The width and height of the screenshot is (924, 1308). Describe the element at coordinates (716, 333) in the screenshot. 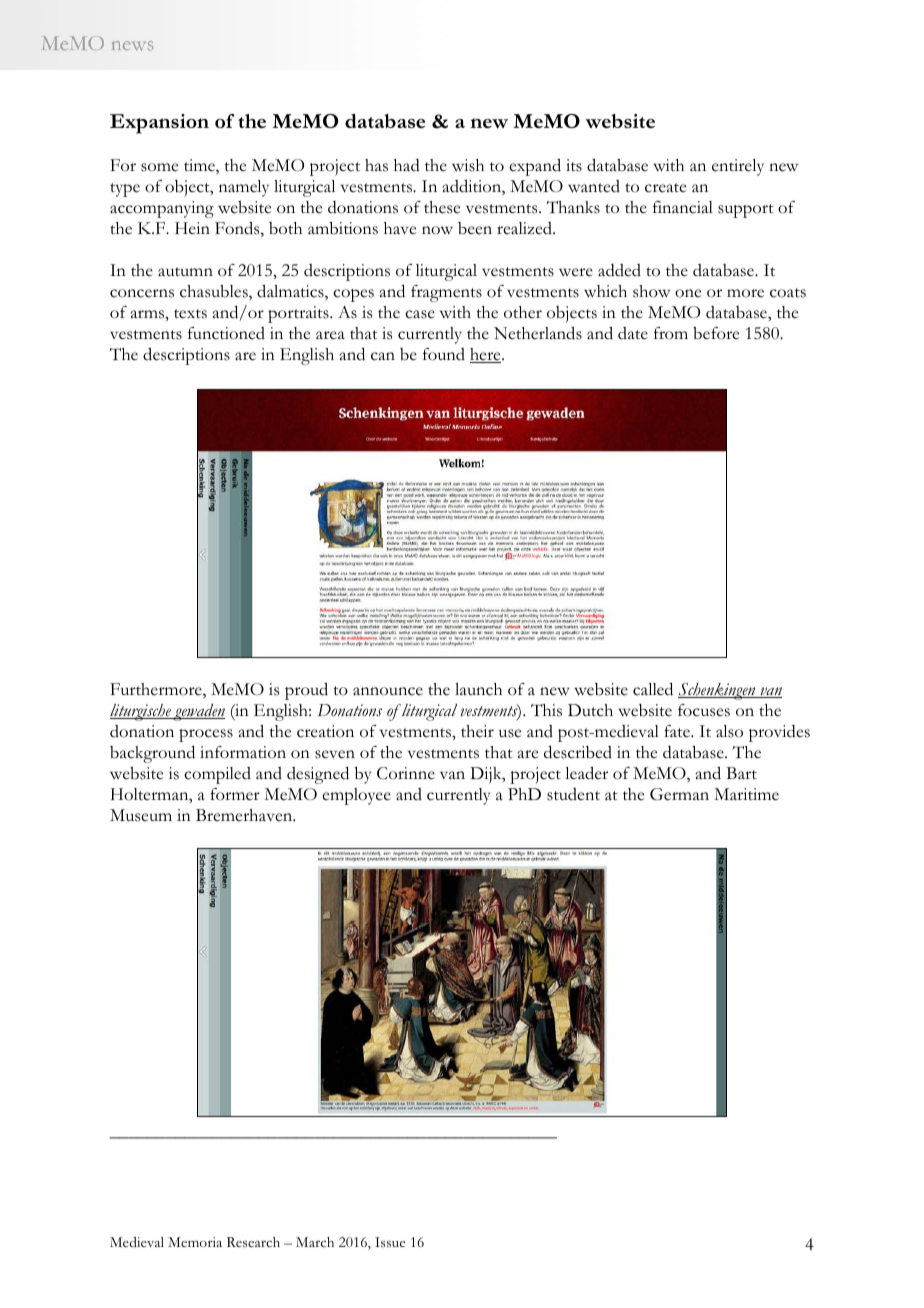

I see `before` at that location.
